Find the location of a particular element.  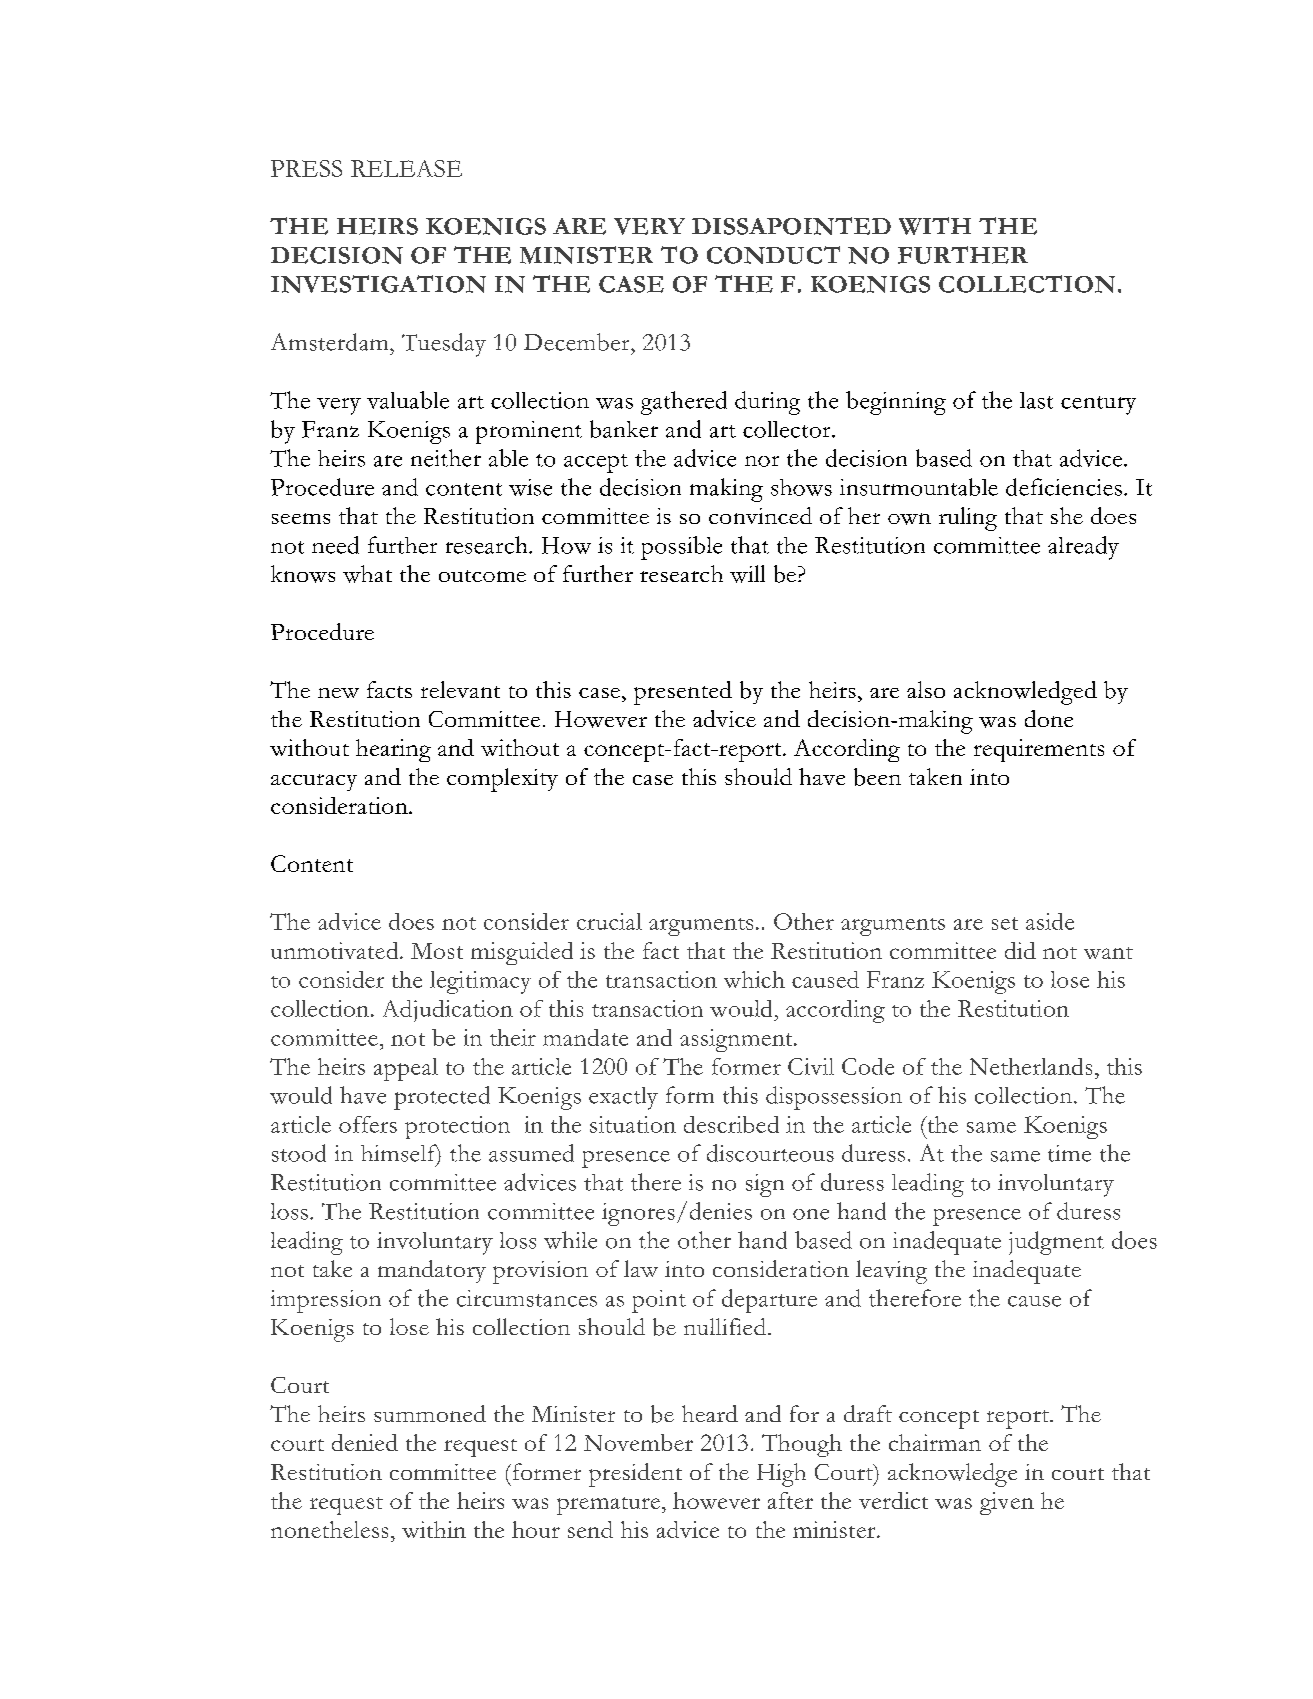

described is located at coordinates (731, 1124).
